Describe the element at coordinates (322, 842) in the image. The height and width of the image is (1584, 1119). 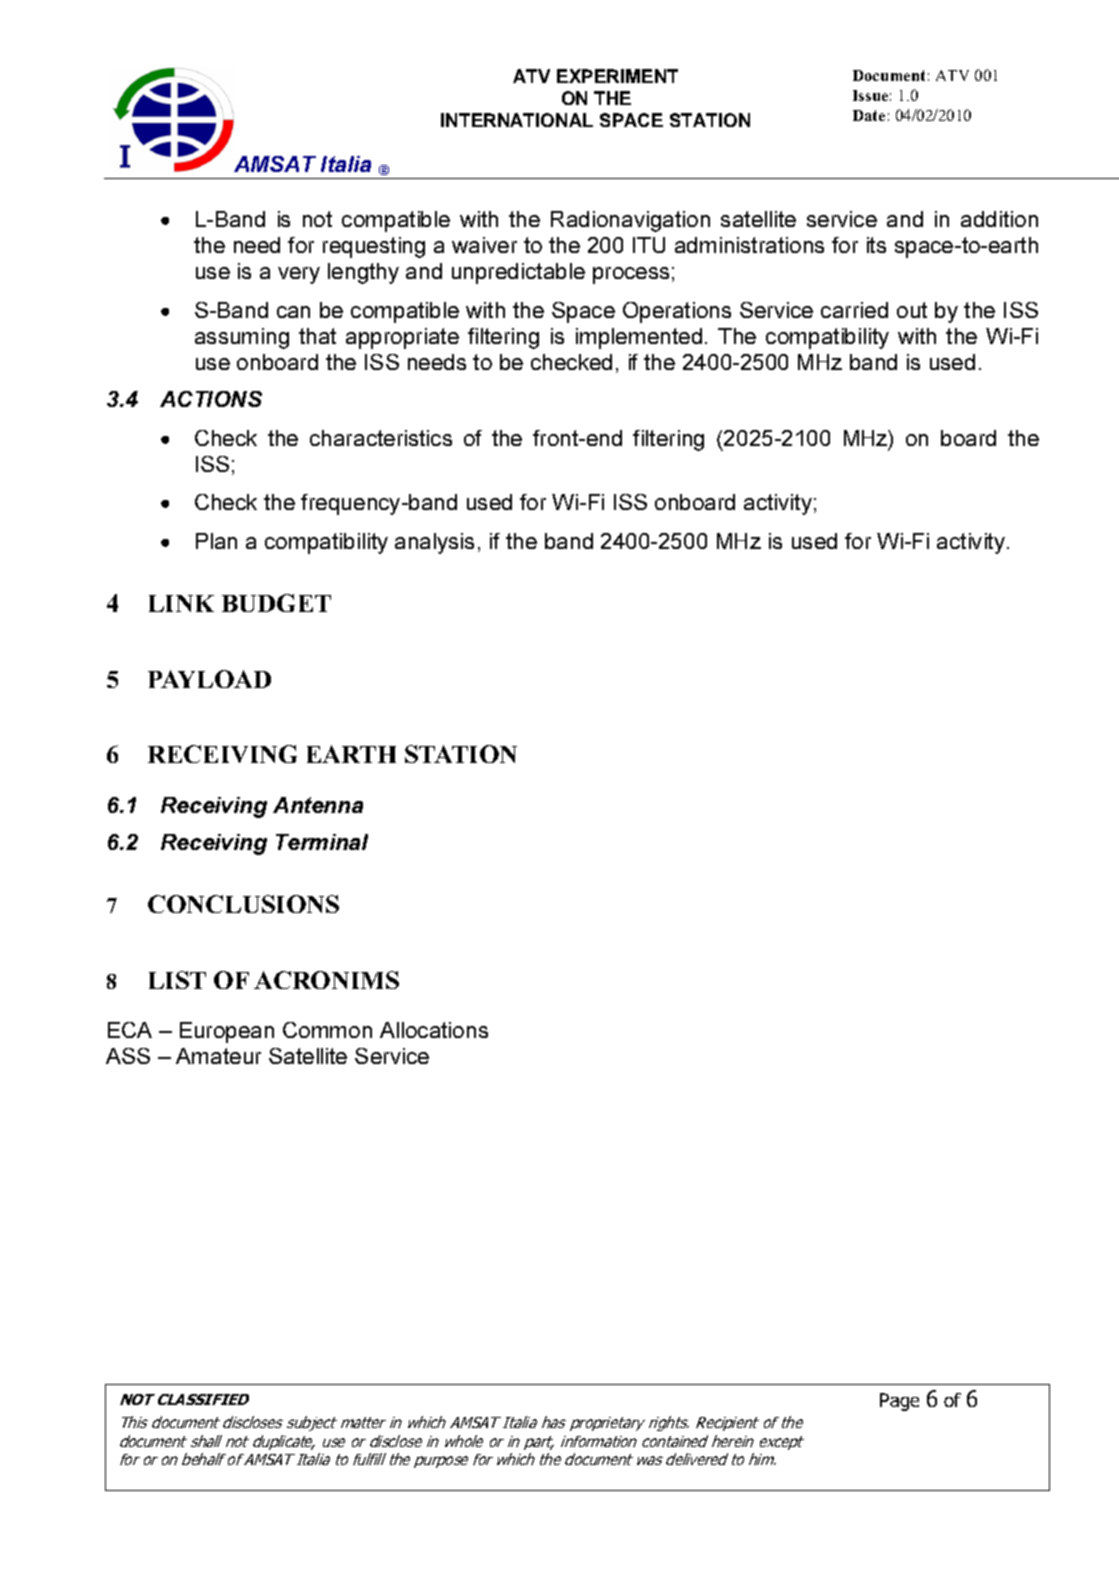
I see `Terminal` at that location.
